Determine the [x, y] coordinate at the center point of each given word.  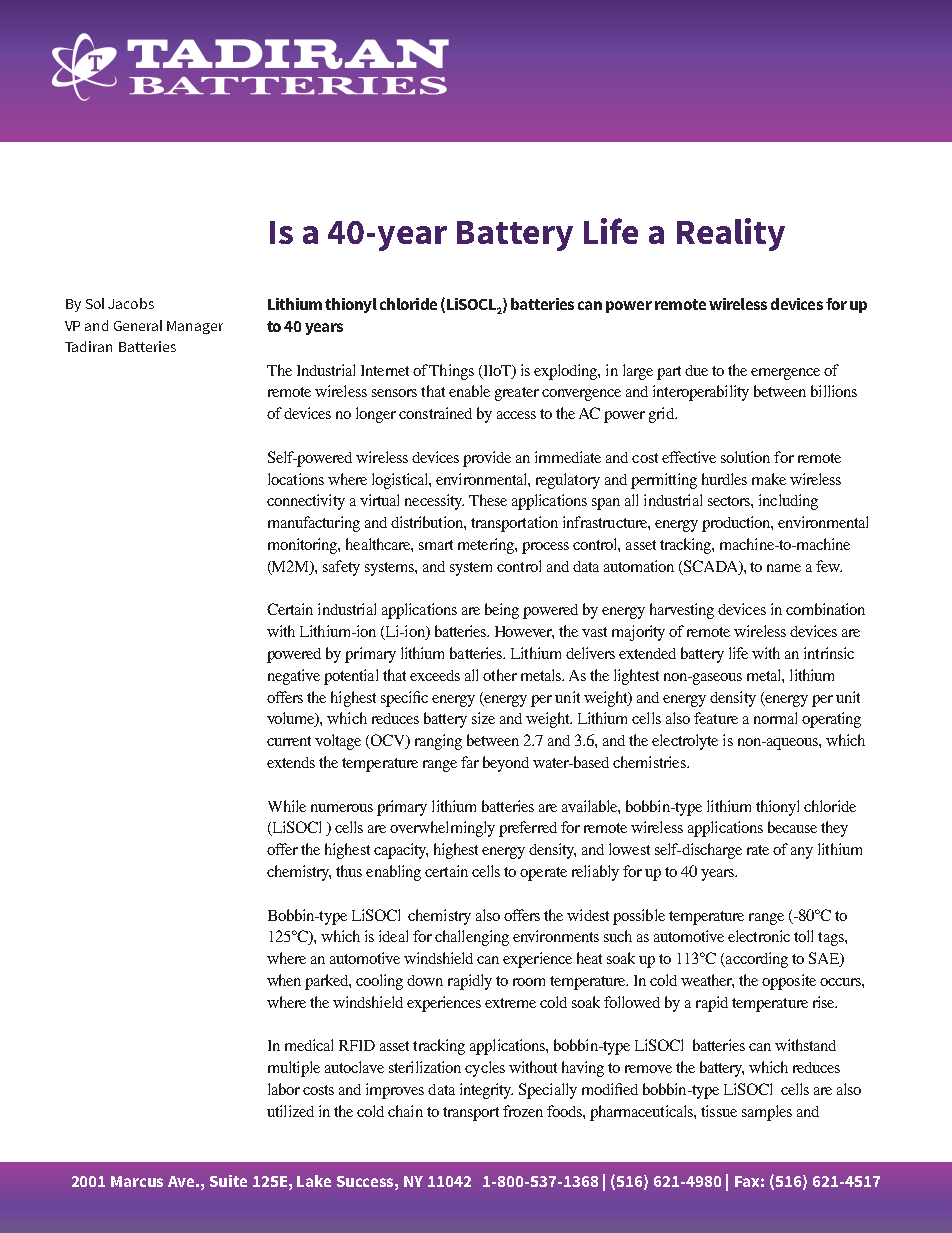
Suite [228, 1181]
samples [767, 1113]
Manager [195, 327]
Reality [731, 234]
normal [775, 718]
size [483, 718]
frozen [523, 1111]
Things [451, 372]
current [289, 741]
